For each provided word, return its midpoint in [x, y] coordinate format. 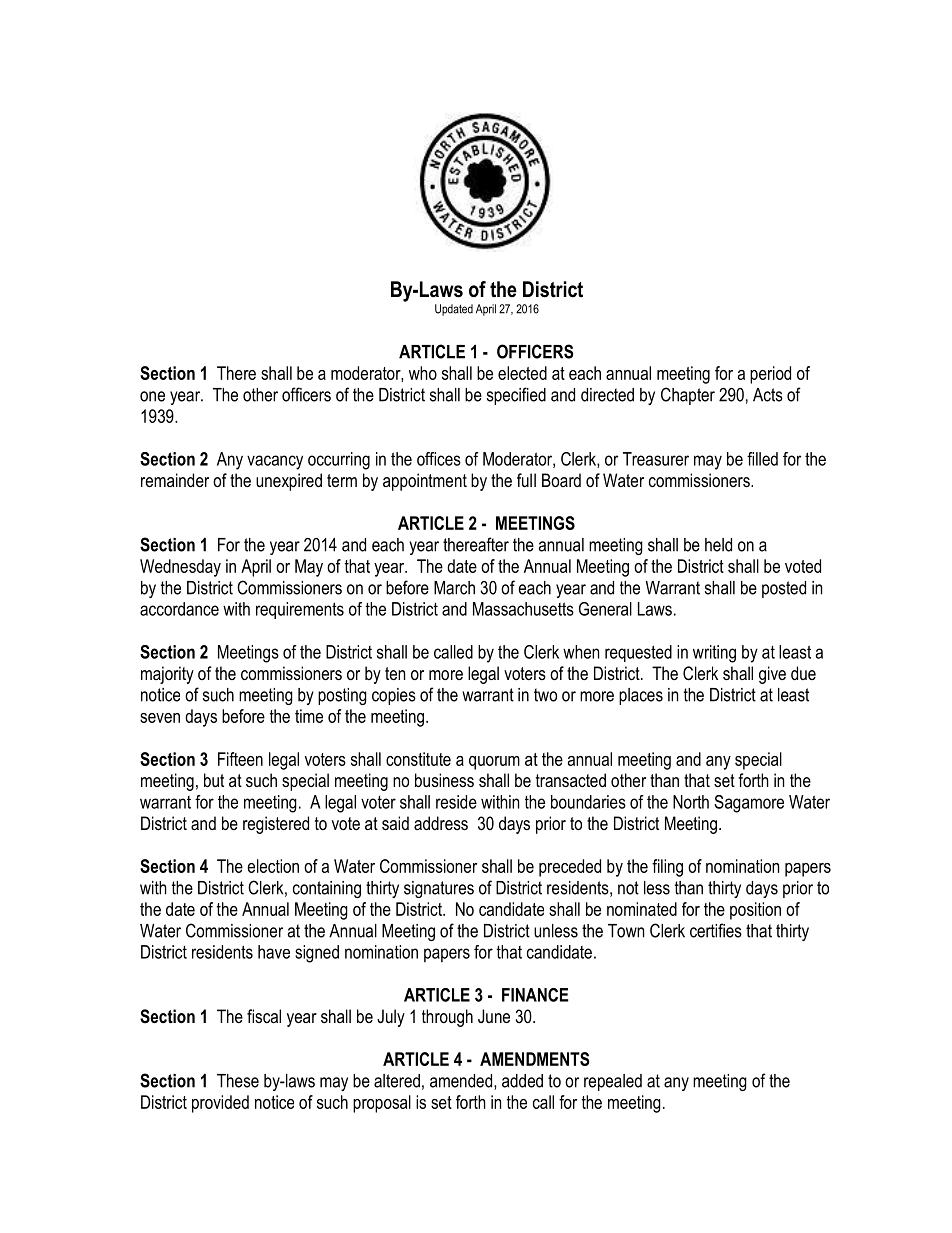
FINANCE [535, 995]
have [274, 952]
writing [714, 654]
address [441, 823]
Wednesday [180, 568]
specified [516, 396]
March [454, 588]
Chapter [688, 396]
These [238, 1081]
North [691, 802]
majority [167, 675]
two [545, 695]
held [718, 545]
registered [276, 825]
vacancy [275, 462]
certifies [716, 930]
